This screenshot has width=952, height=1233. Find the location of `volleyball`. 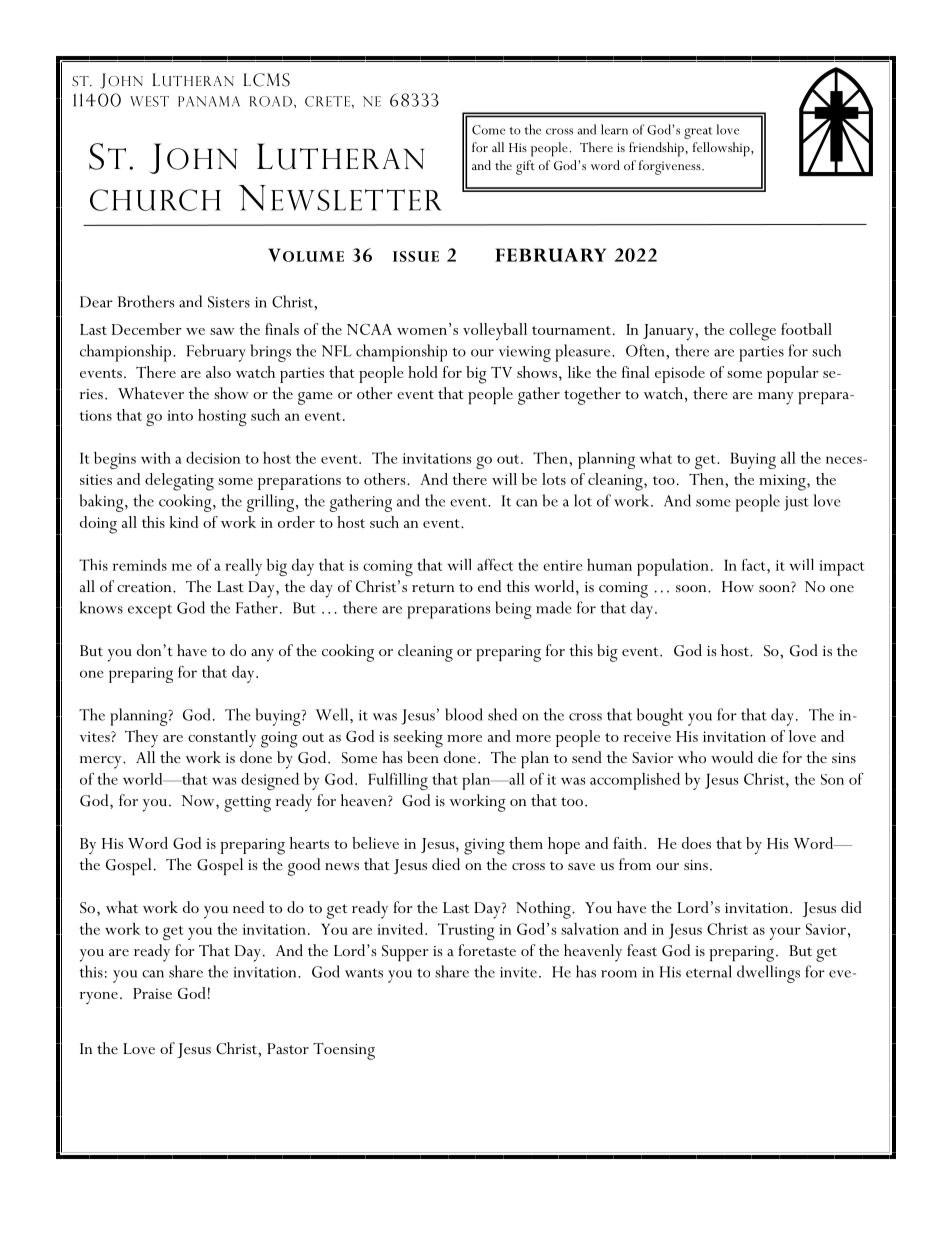

volleyball is located at coordinates (495, 331).
